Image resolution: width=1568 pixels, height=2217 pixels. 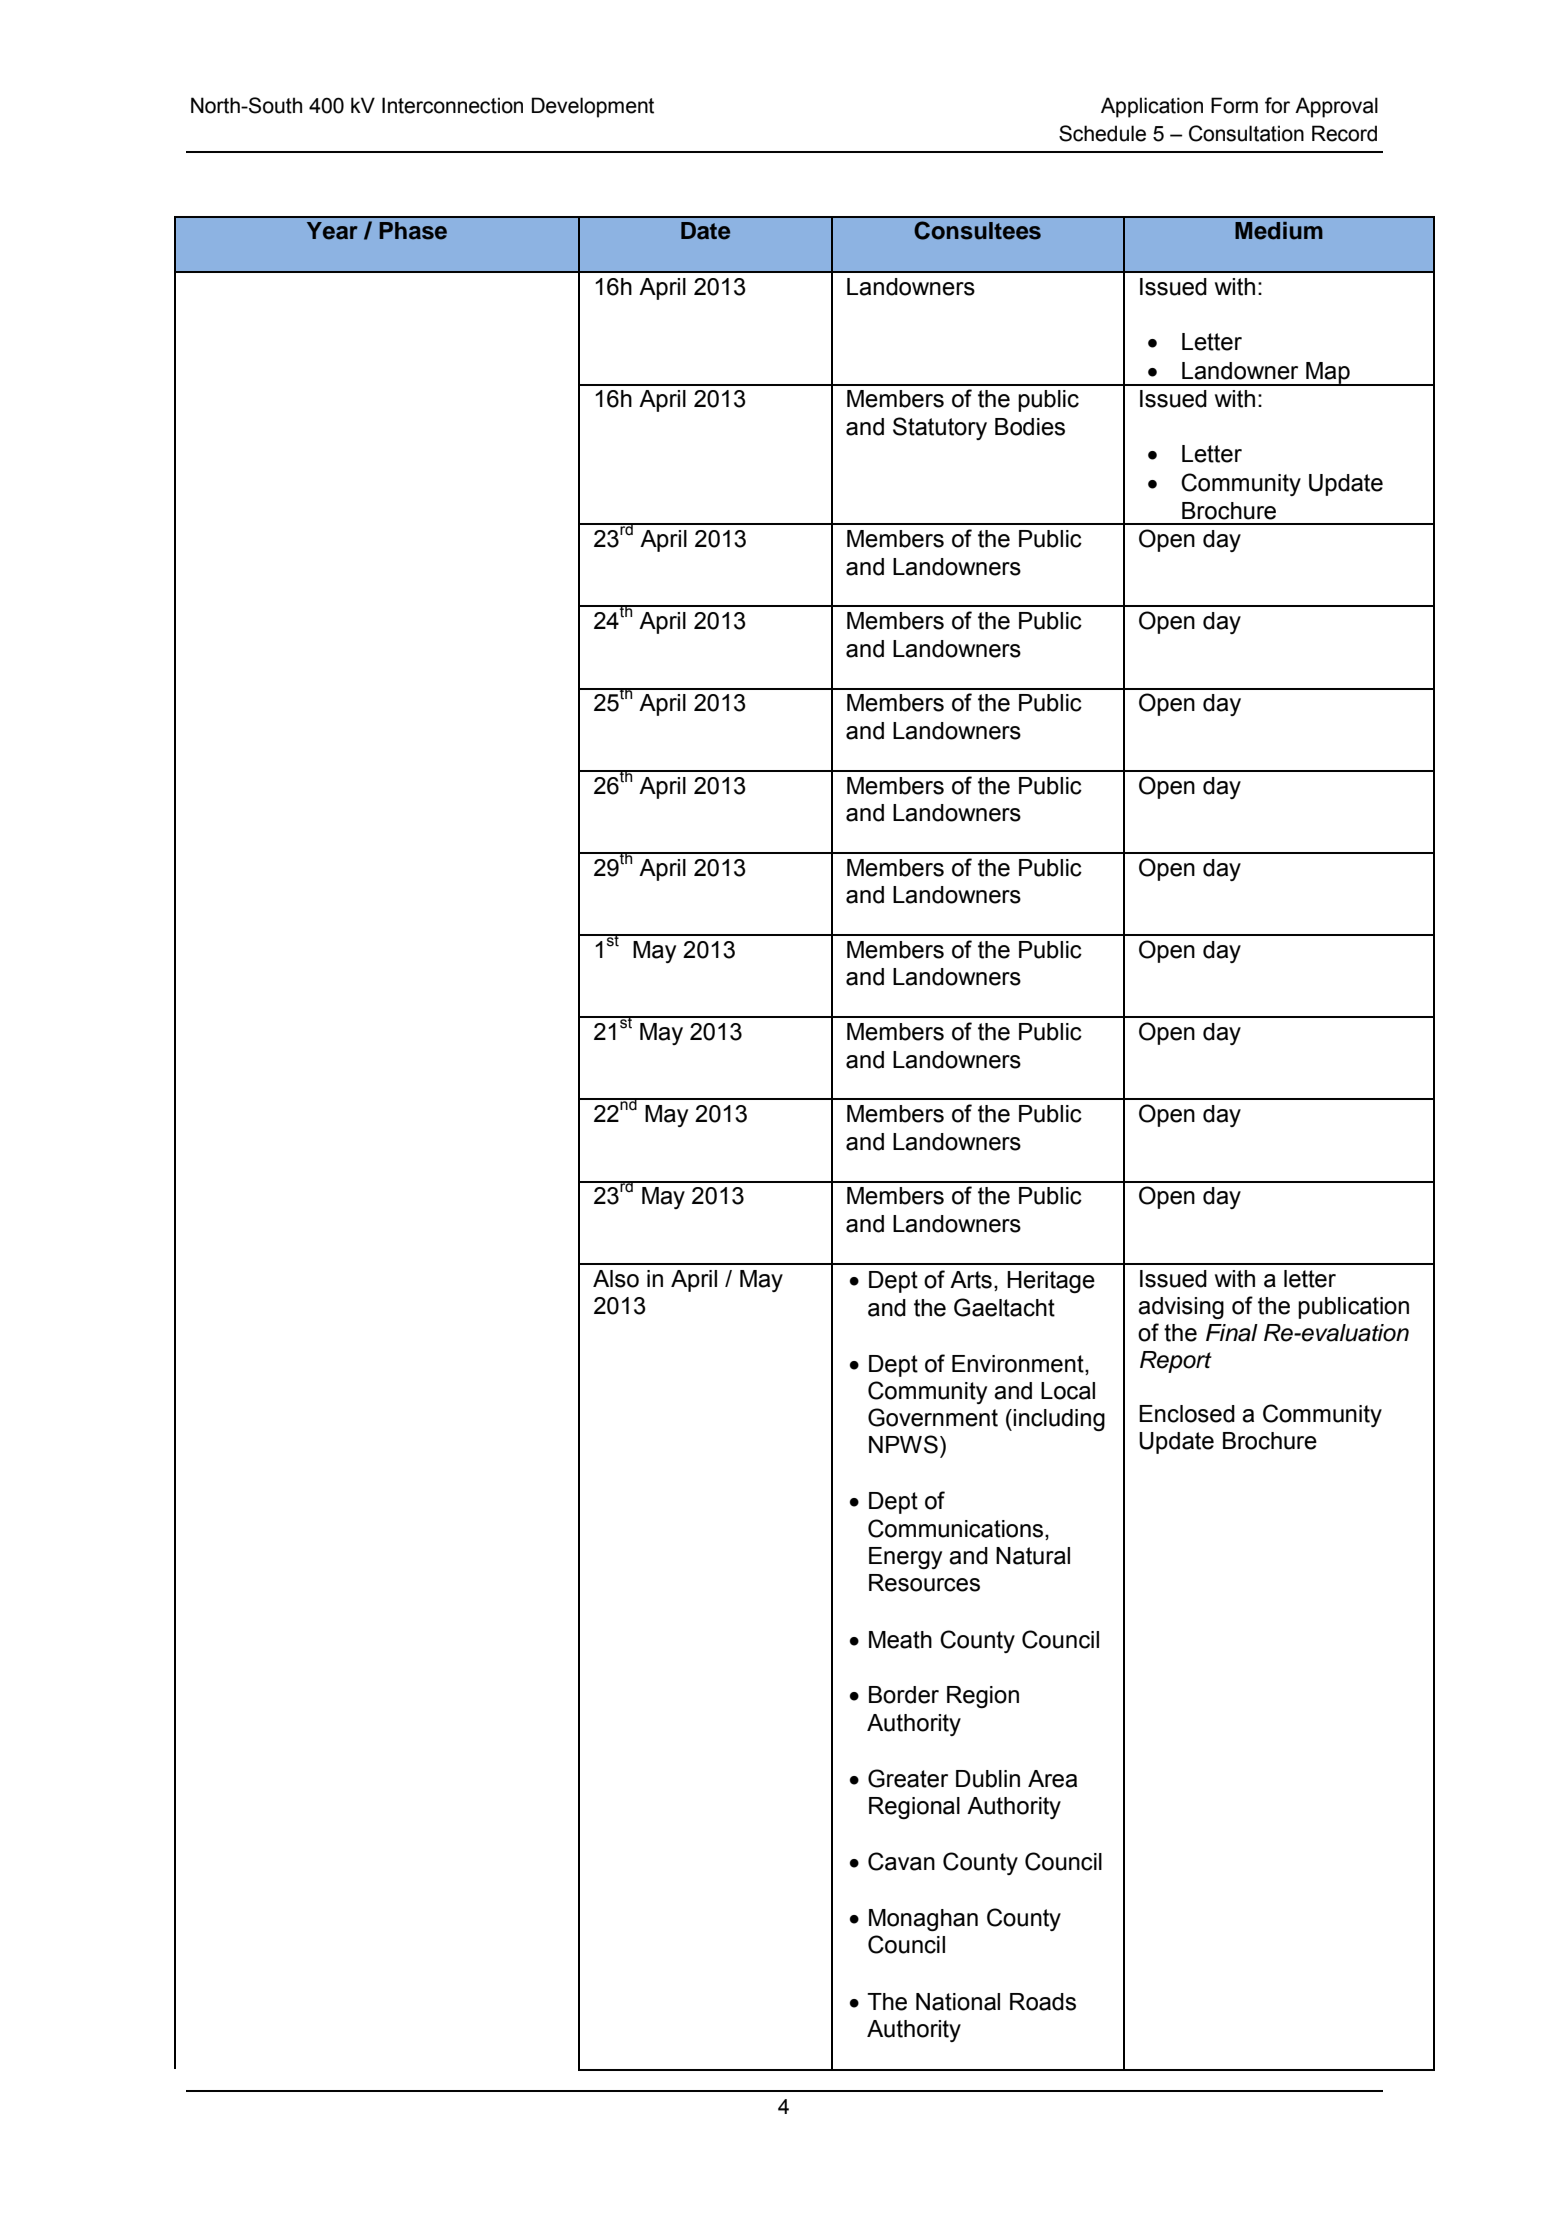 What do you see at coordinates (1181, 1308) in the screenshot?
I see `advising` at bounding box center [1181, 1308].
